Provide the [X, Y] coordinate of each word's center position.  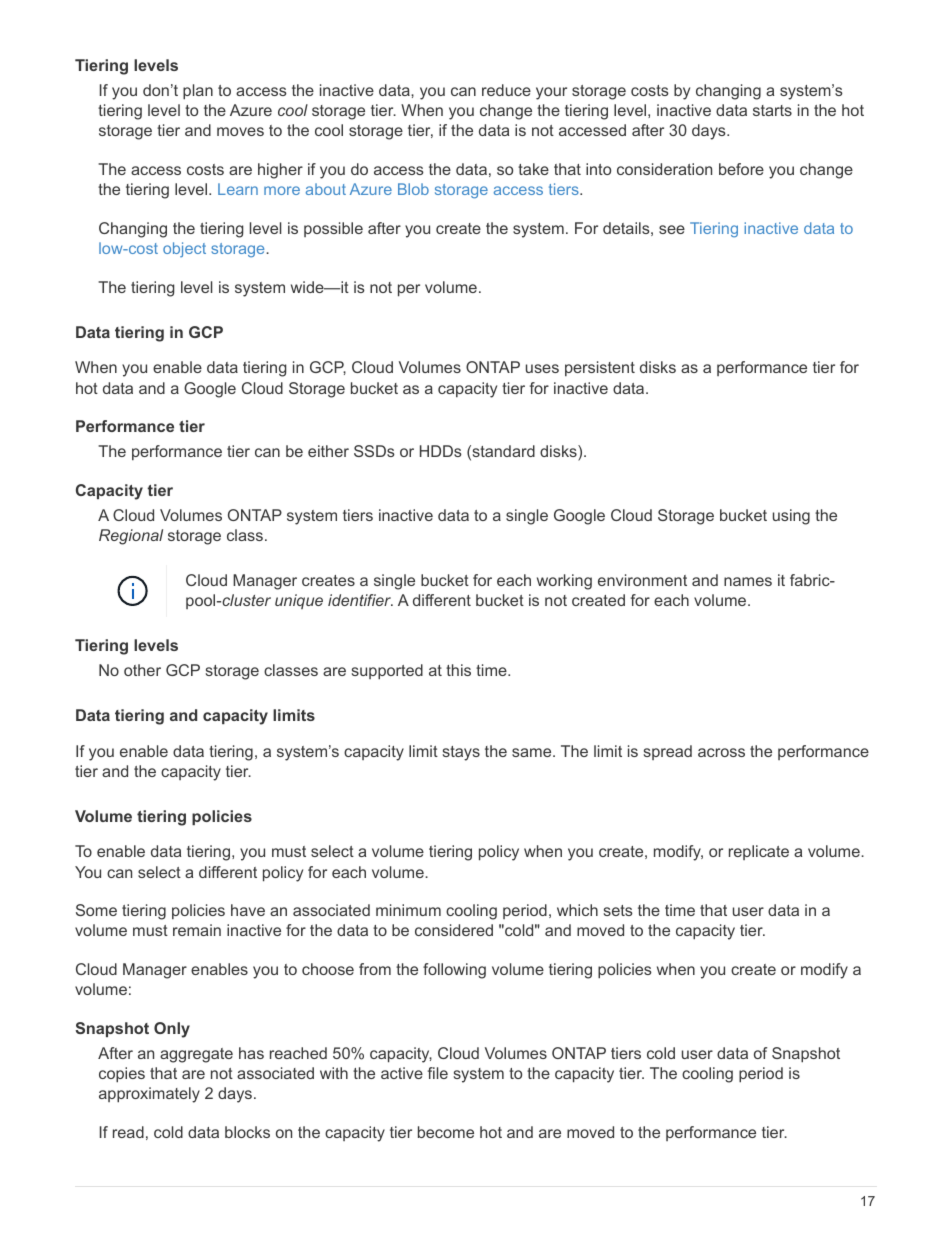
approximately [149, 1095]
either [328, 451]
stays [461, 753]
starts [772, 110]
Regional [131, 537]
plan [198, 92]
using [791, 517]
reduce [506, 90]
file [438, 1073]
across [721, 752]
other [142, 670]
